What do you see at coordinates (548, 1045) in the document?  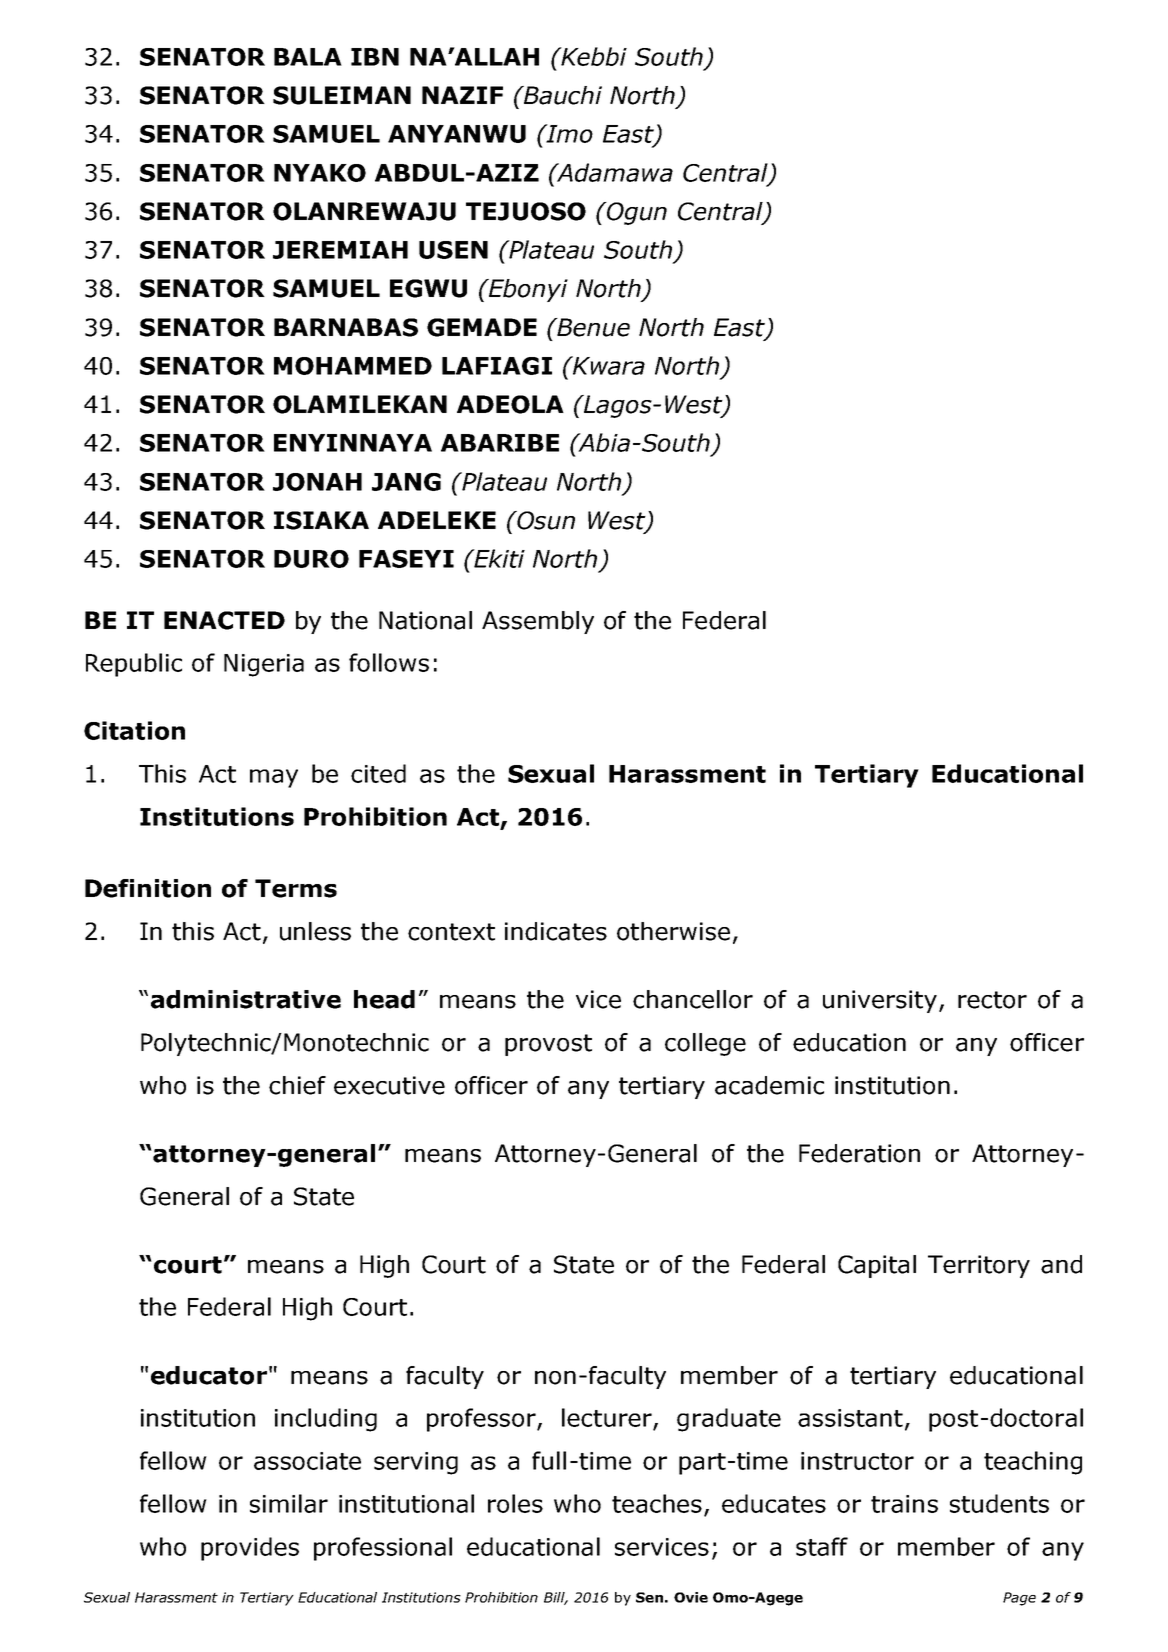 I see `provost` at bounding box center [548, 1045].
